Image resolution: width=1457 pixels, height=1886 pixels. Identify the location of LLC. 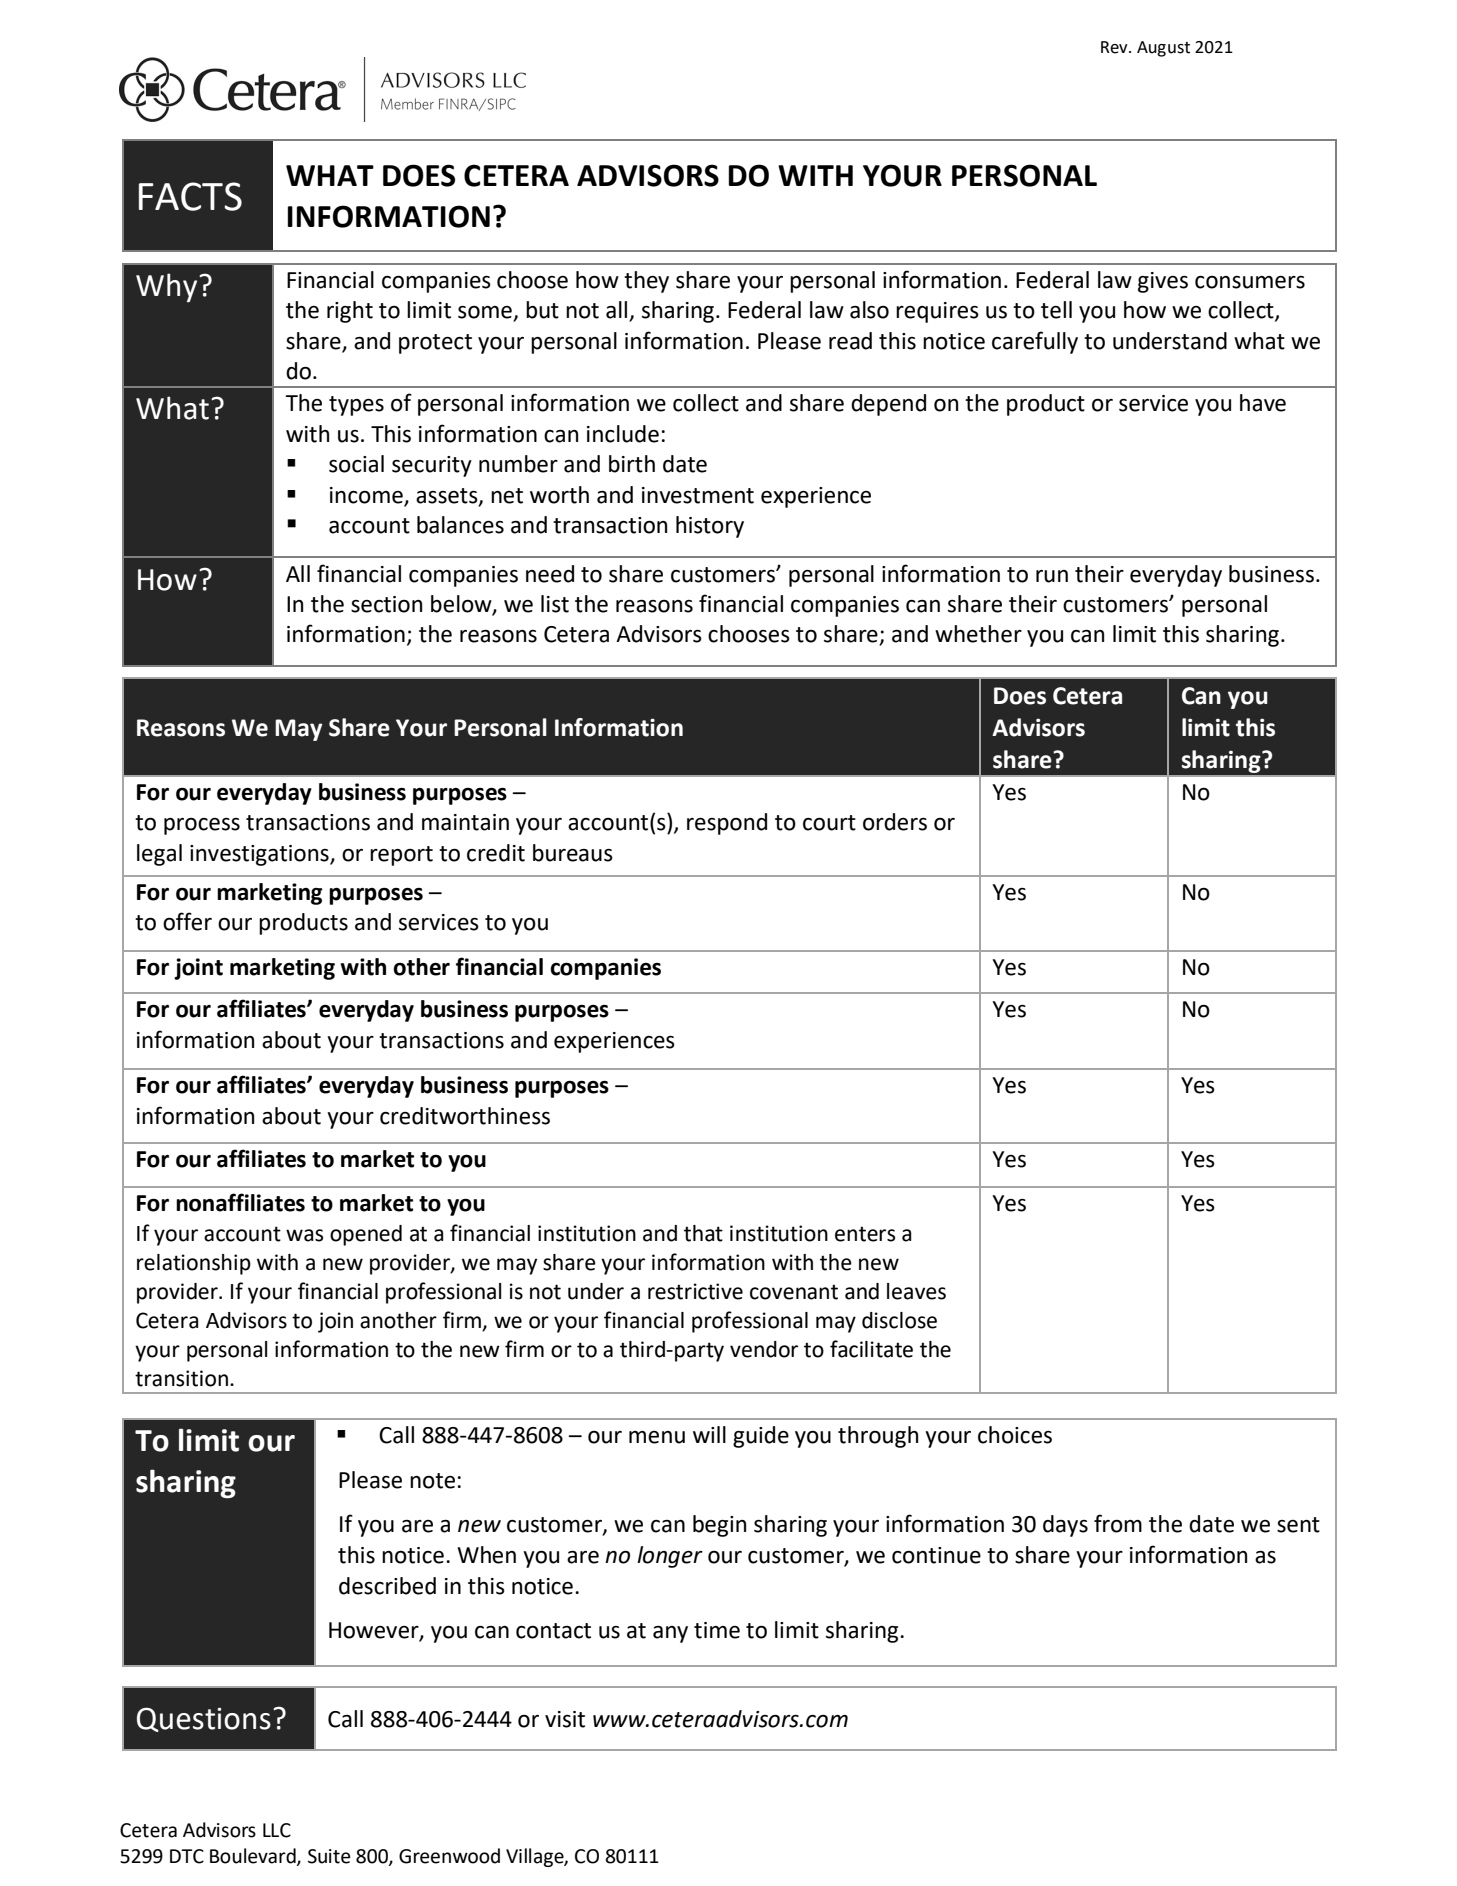
(277, 1830).
